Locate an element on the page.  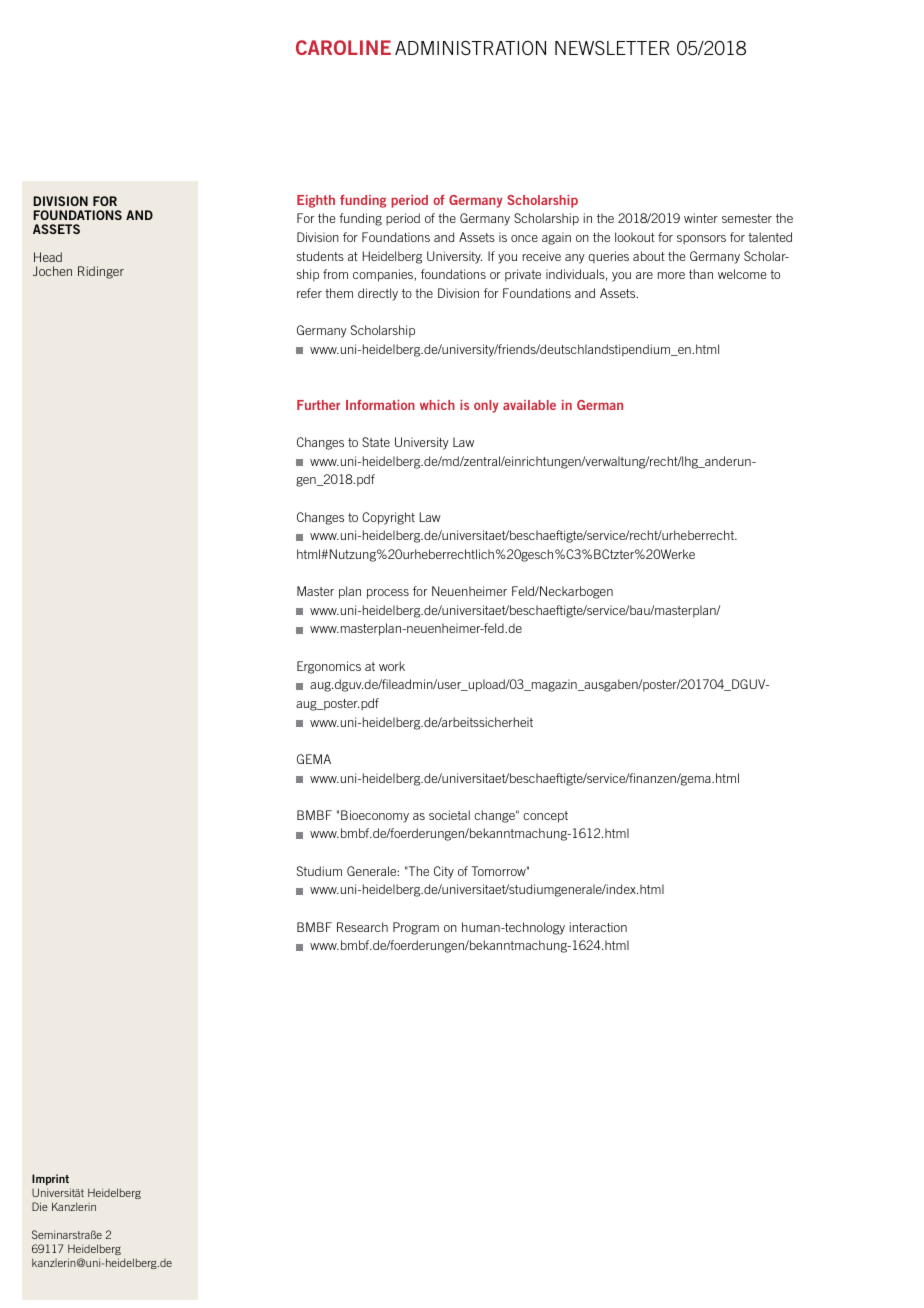
available is located at coordinates (529, 405).
